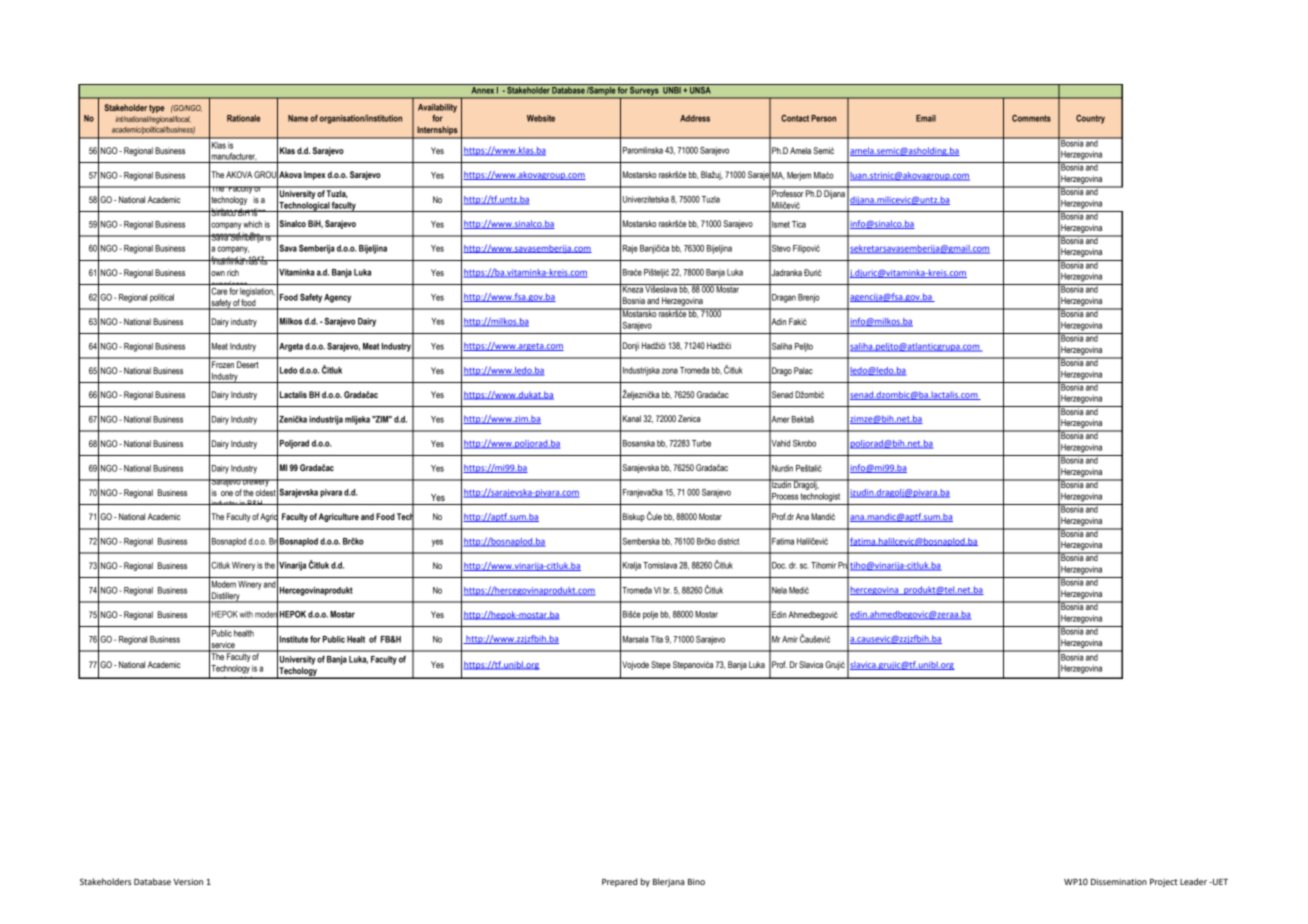 The image size is (1308, 924). I want to click on Country, so click(1090, 119).
